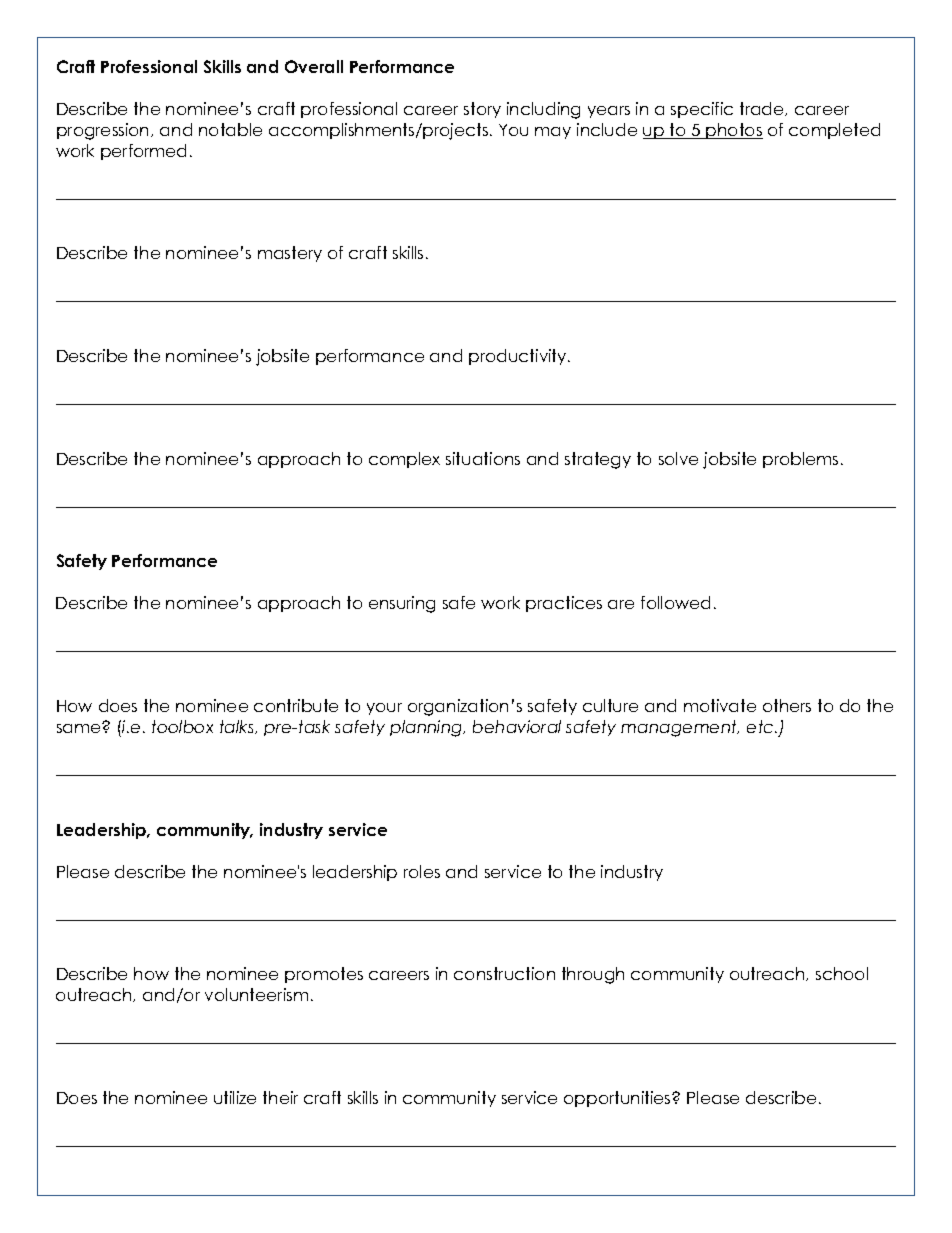  What do you see at coordinates (404, 460) in the image?
I see `complex` at bounding box center [404, 460].
